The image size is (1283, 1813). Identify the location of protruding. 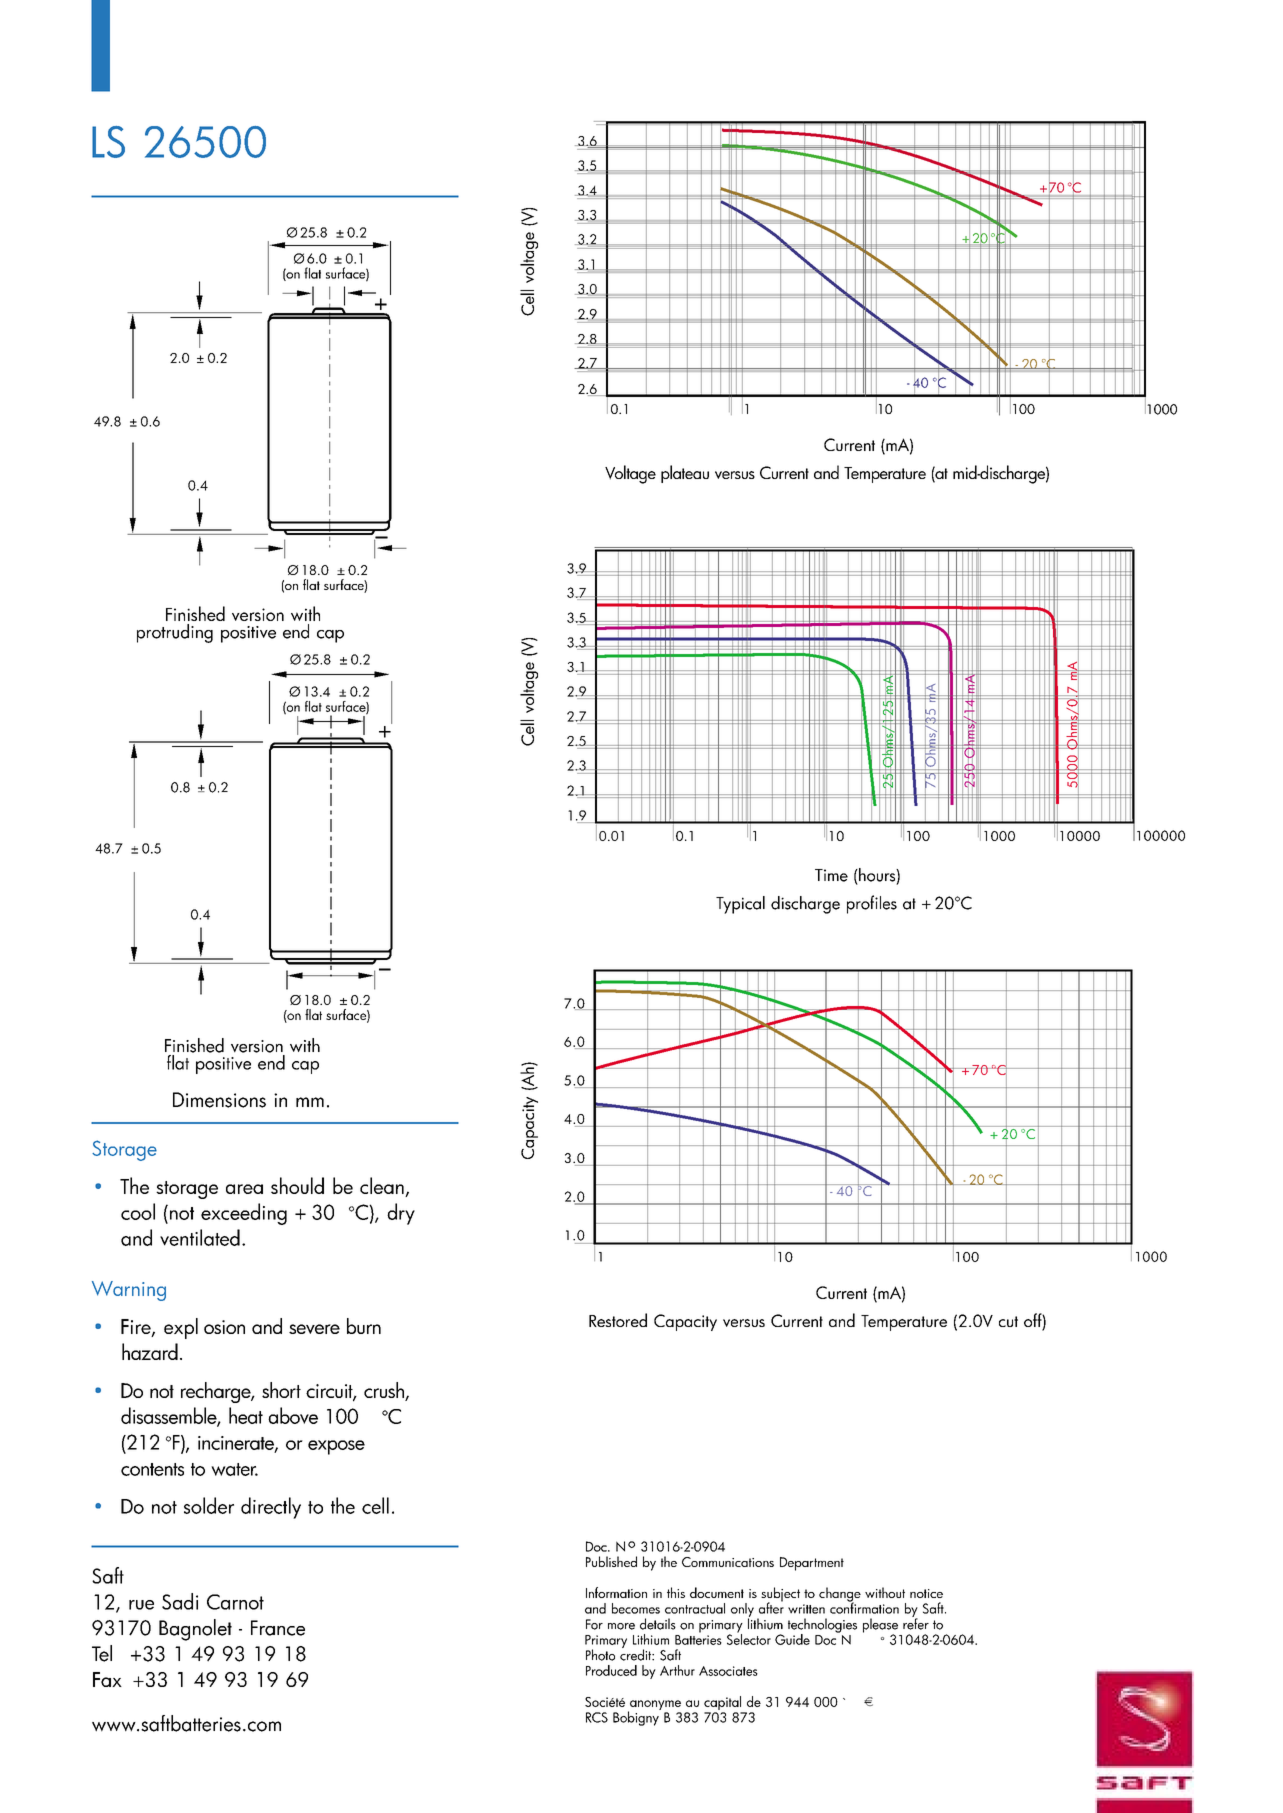
(175, 633).
